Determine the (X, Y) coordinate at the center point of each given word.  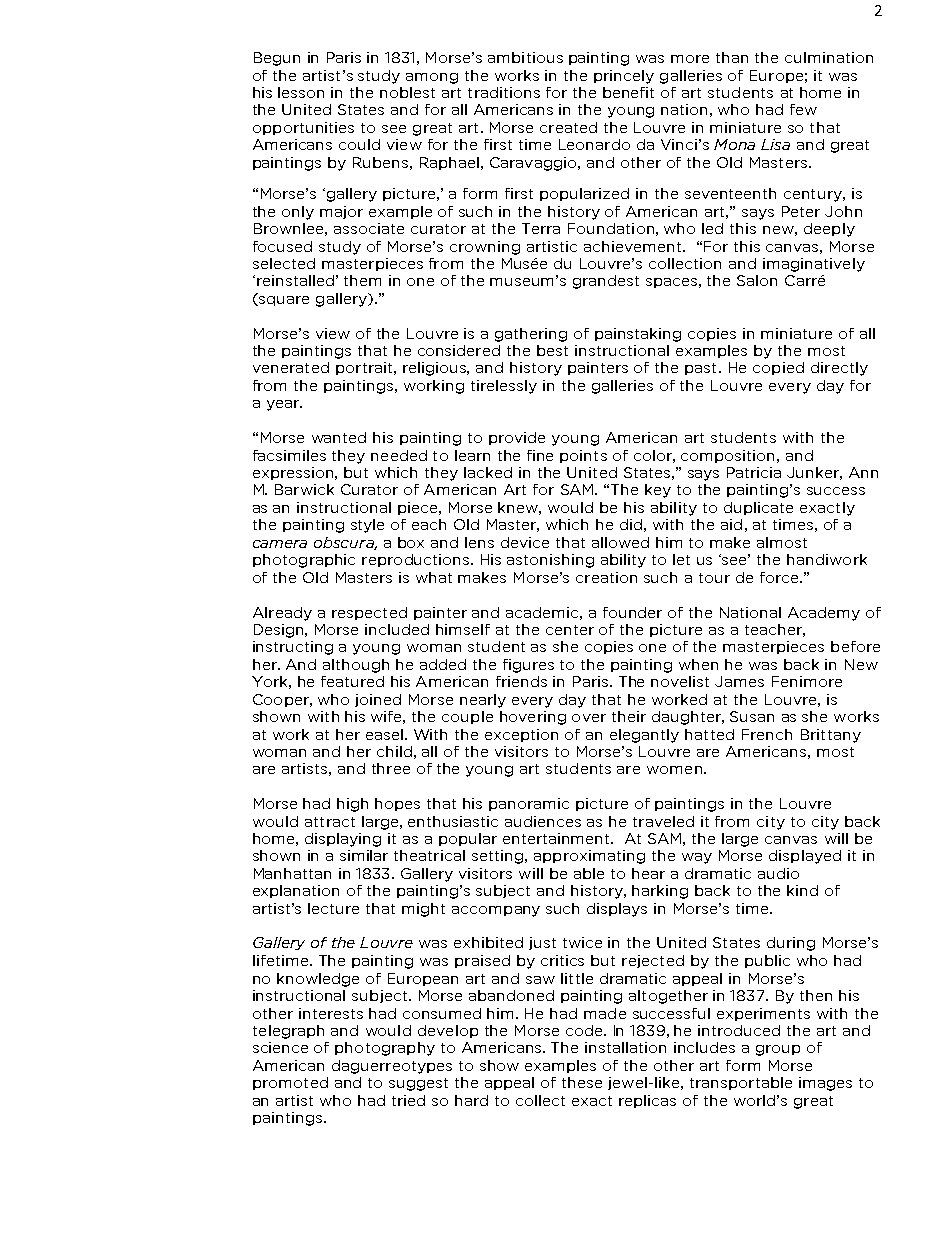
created (568, 127)
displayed (805, 857)
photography (385, 1049)
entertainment (558, 838)
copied (778, 368)
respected (369, 613)
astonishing (550, 561)
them (362, 280)
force (780, 577)
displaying (343, 840)
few (803, 109)
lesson (301, 92)
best (552, 350)
